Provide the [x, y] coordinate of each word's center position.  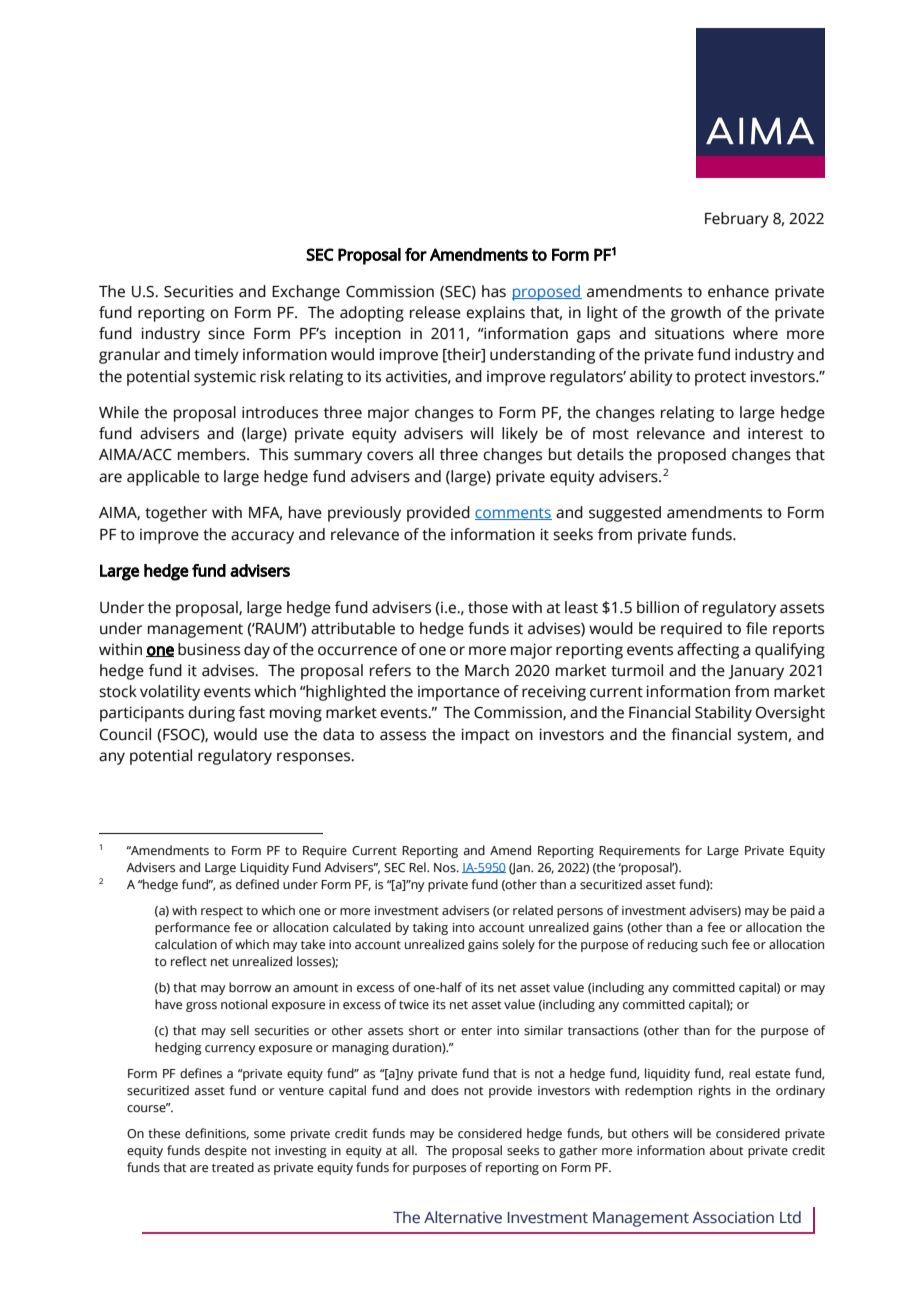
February [737, 220]
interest [775, 433]
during [211, 714]
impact [485, 736]
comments [513, 514]
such [714, 944]
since [226, 333]
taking [430, 928]
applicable [163, 478]
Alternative [463, 1217]
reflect [189, 961]
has [494, 291]
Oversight [790, 714]
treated [233, 1167]
